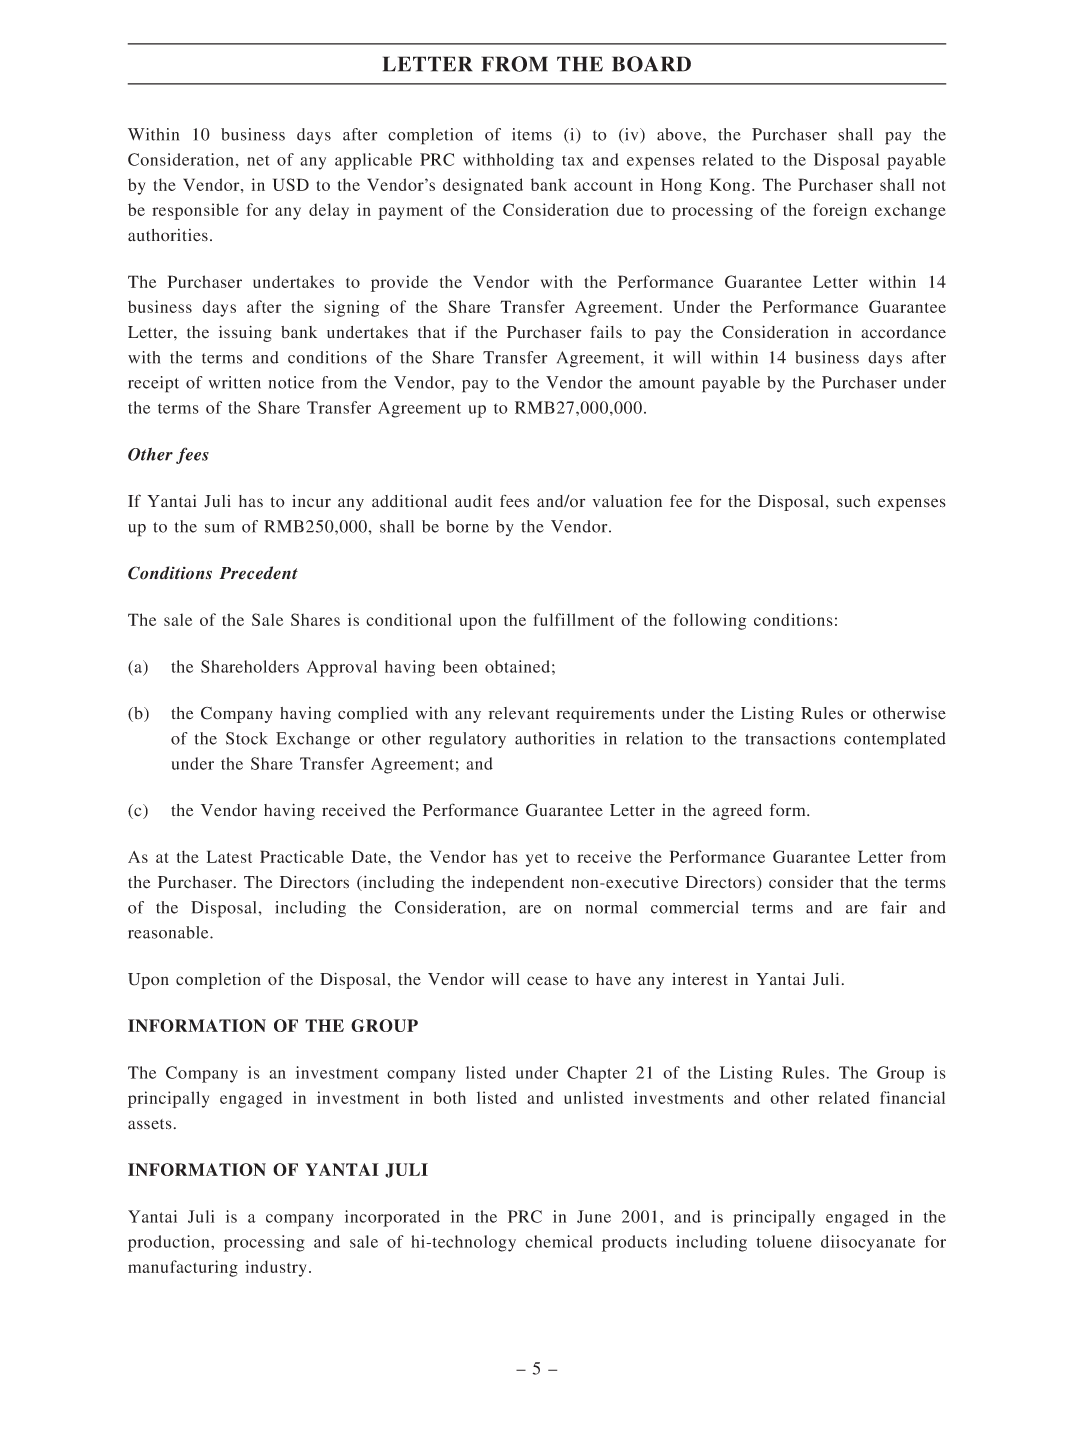 This document has height=1432, width=1074. What do you see at coordinates (519, 713) in the document?
I see `relevant` at bounding box center [519, 713].
